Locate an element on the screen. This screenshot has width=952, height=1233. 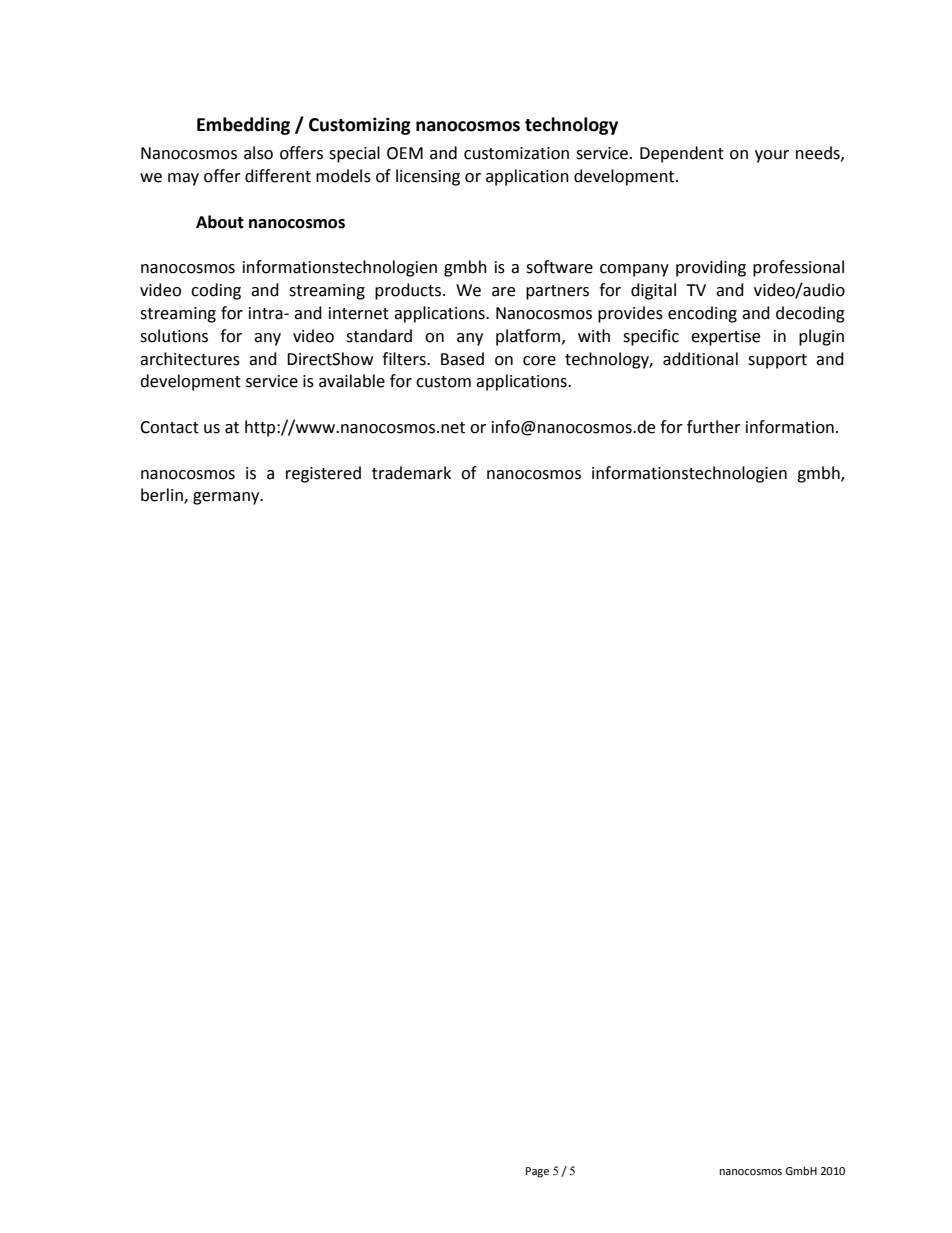
trademark is located at coordinates (411, 473).
